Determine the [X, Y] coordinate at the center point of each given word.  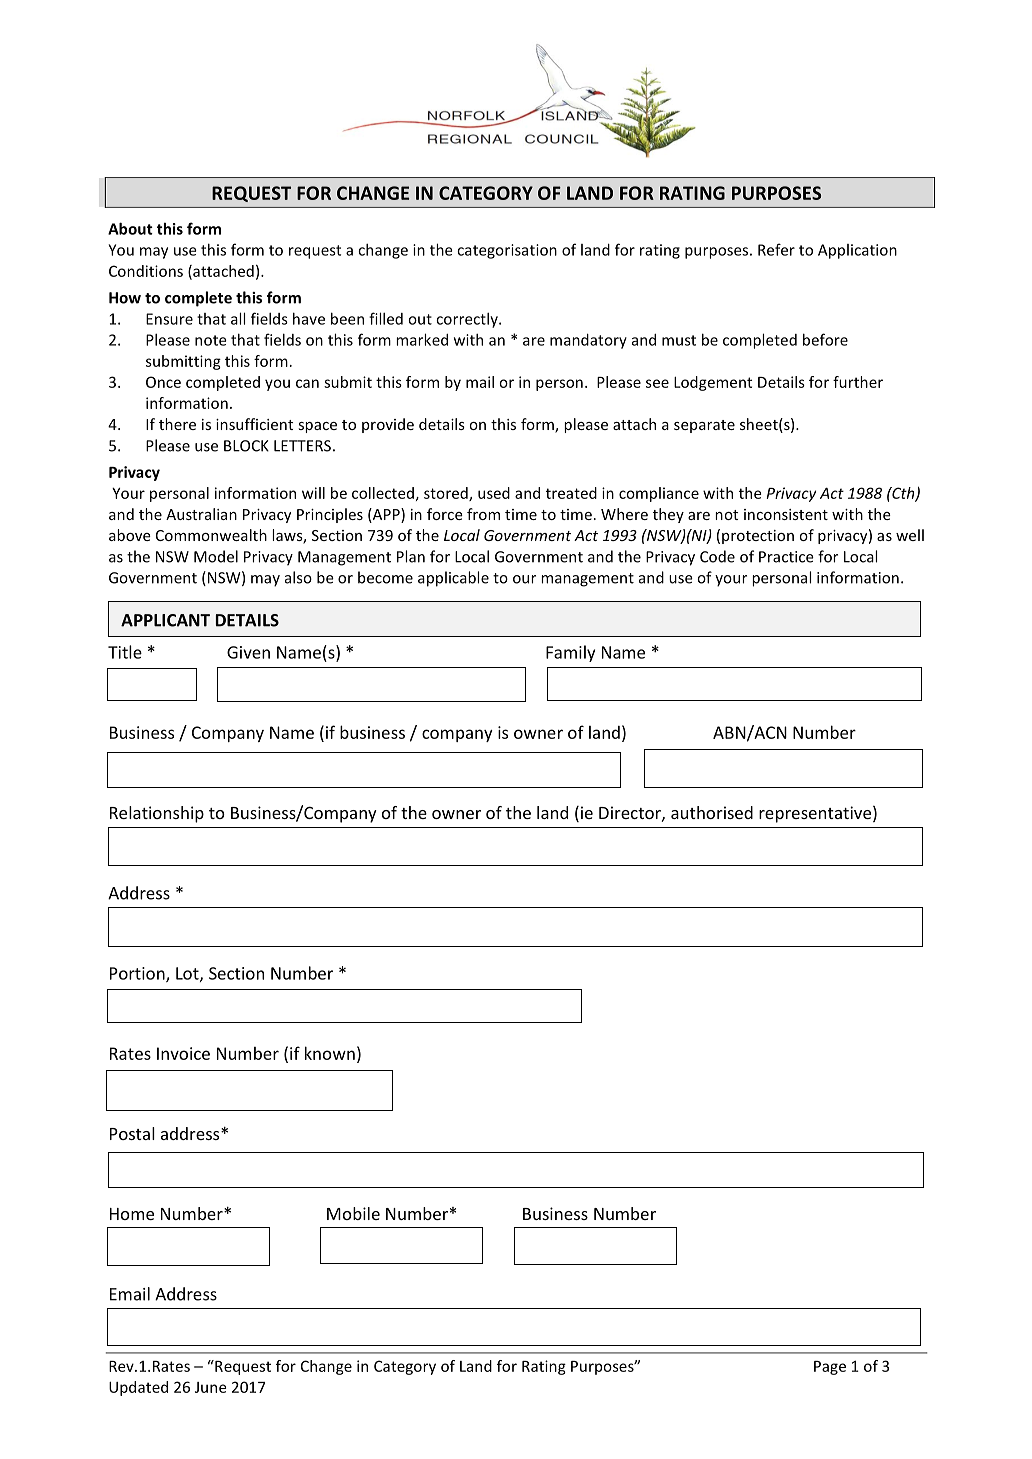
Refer [776, 249]
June [211, 1387]
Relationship [157, 814]
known [330, 1053]
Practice [786, 557]
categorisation [507, 251]
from [483, 514]
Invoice [183, 1053]
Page [830, 1368]
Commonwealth [211, 535]
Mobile [353, 1213]
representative [815, 814]
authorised [712, 812]
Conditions [146, 271]
